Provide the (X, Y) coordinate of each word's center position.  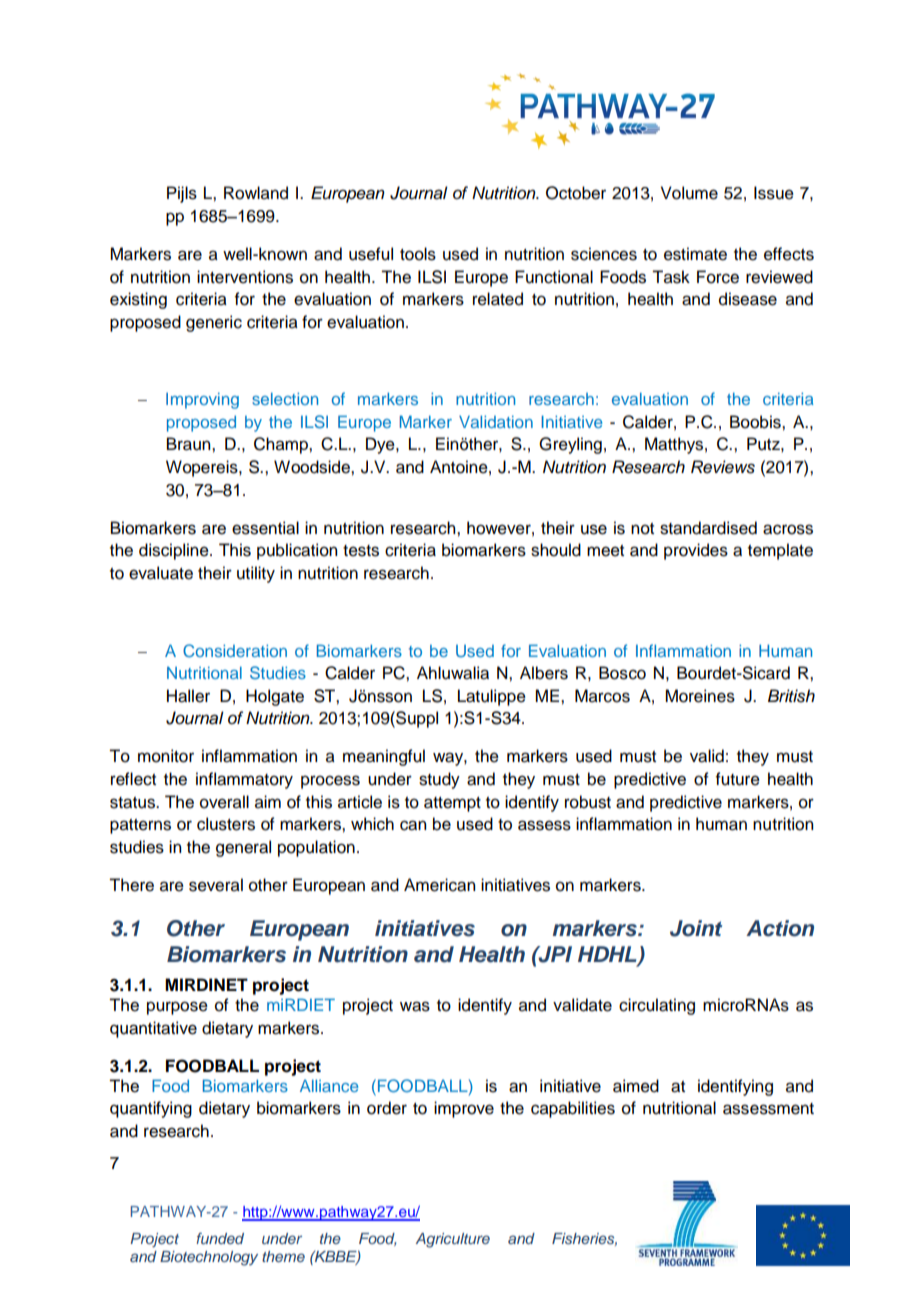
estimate (695, 254)
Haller (188, 696)
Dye (381, 445)
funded (220, 1238)
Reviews (723, 467)
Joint (696, 928)
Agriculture (453, 1240)
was (415, 1006)
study (439, 780)
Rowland (256, 193)
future (738, 779)
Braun (190, 444)
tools (418, 254)
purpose (177, 1008)
